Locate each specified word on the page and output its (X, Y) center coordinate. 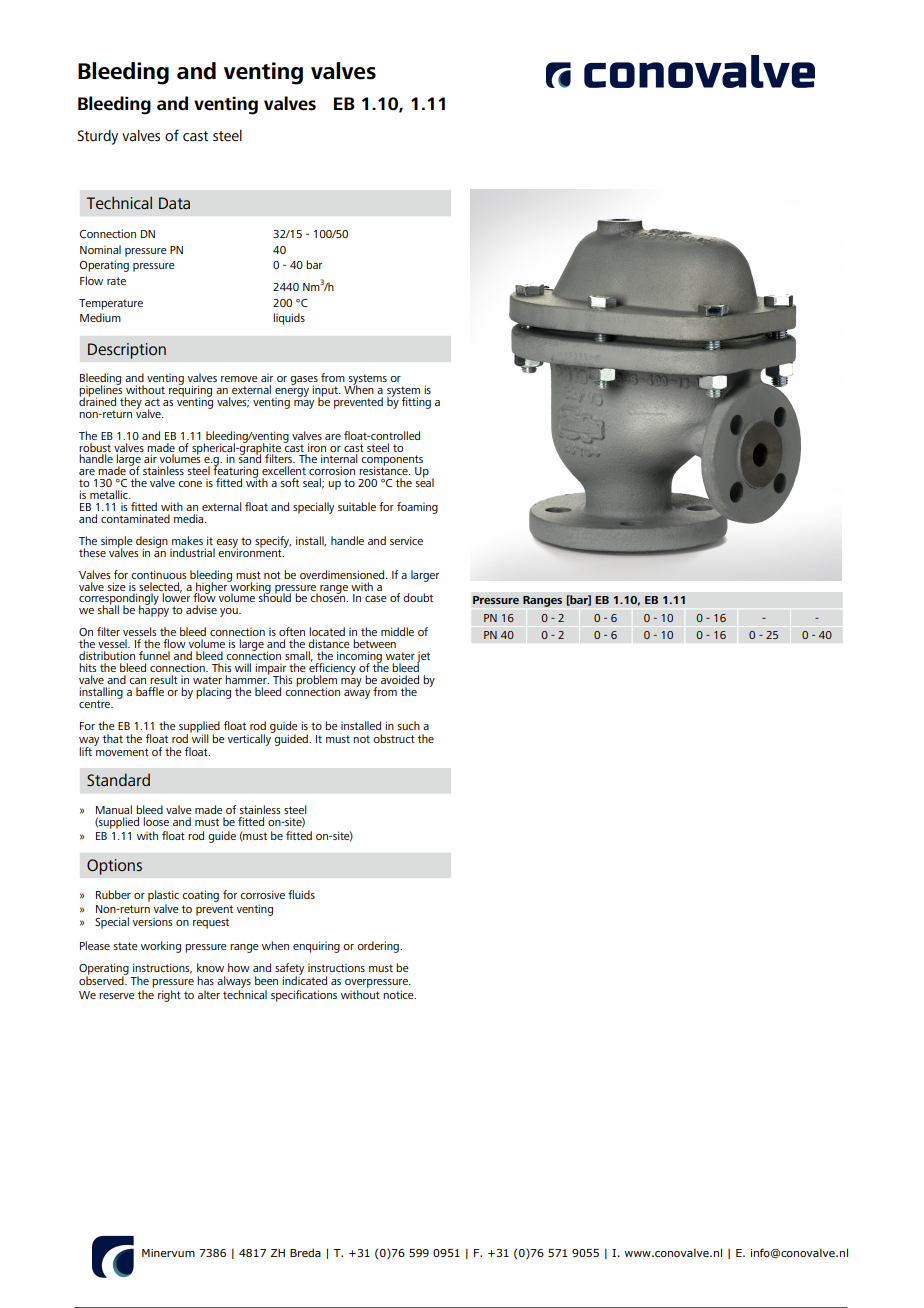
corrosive (262, 894)
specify (273, 543)
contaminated (135, 518)
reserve (117, 996)
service (406, 540)
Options (114, 867)
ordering (379, 947)
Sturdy (97, 137)
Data (174, 203)
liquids (289, 319)
